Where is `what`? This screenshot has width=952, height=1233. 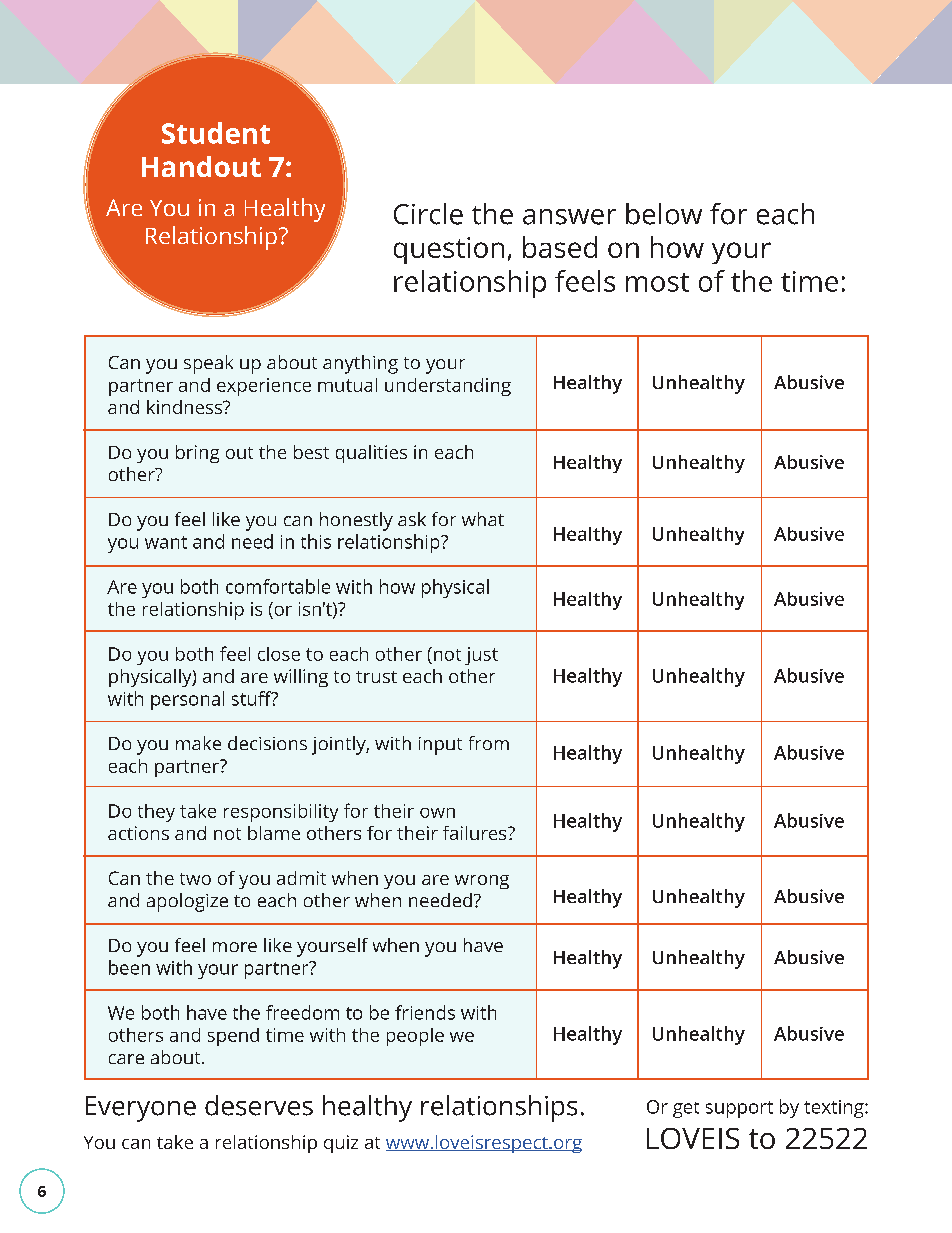
what is located at coordinates (483, 519).
